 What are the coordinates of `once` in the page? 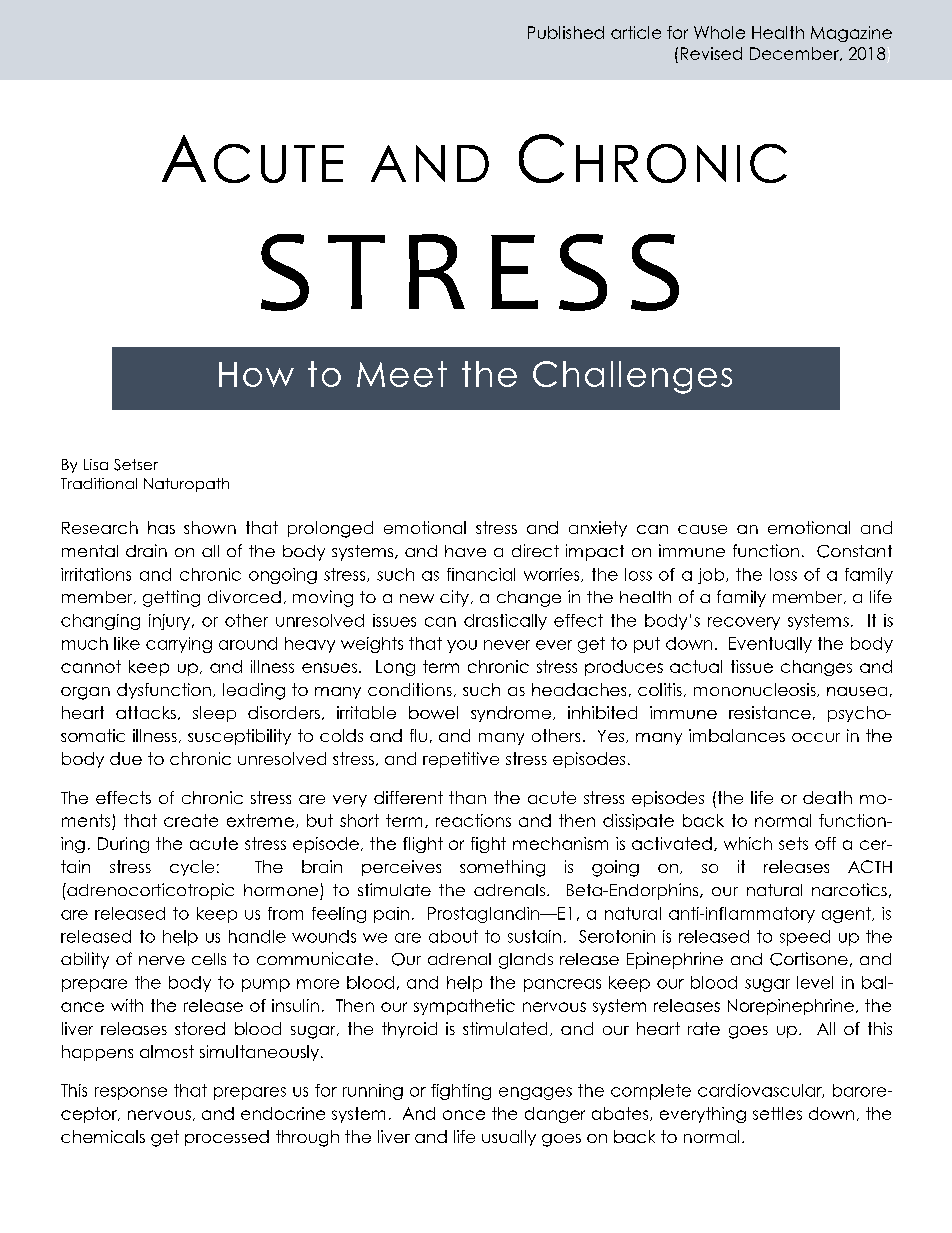 It's located at (464, 1115).
